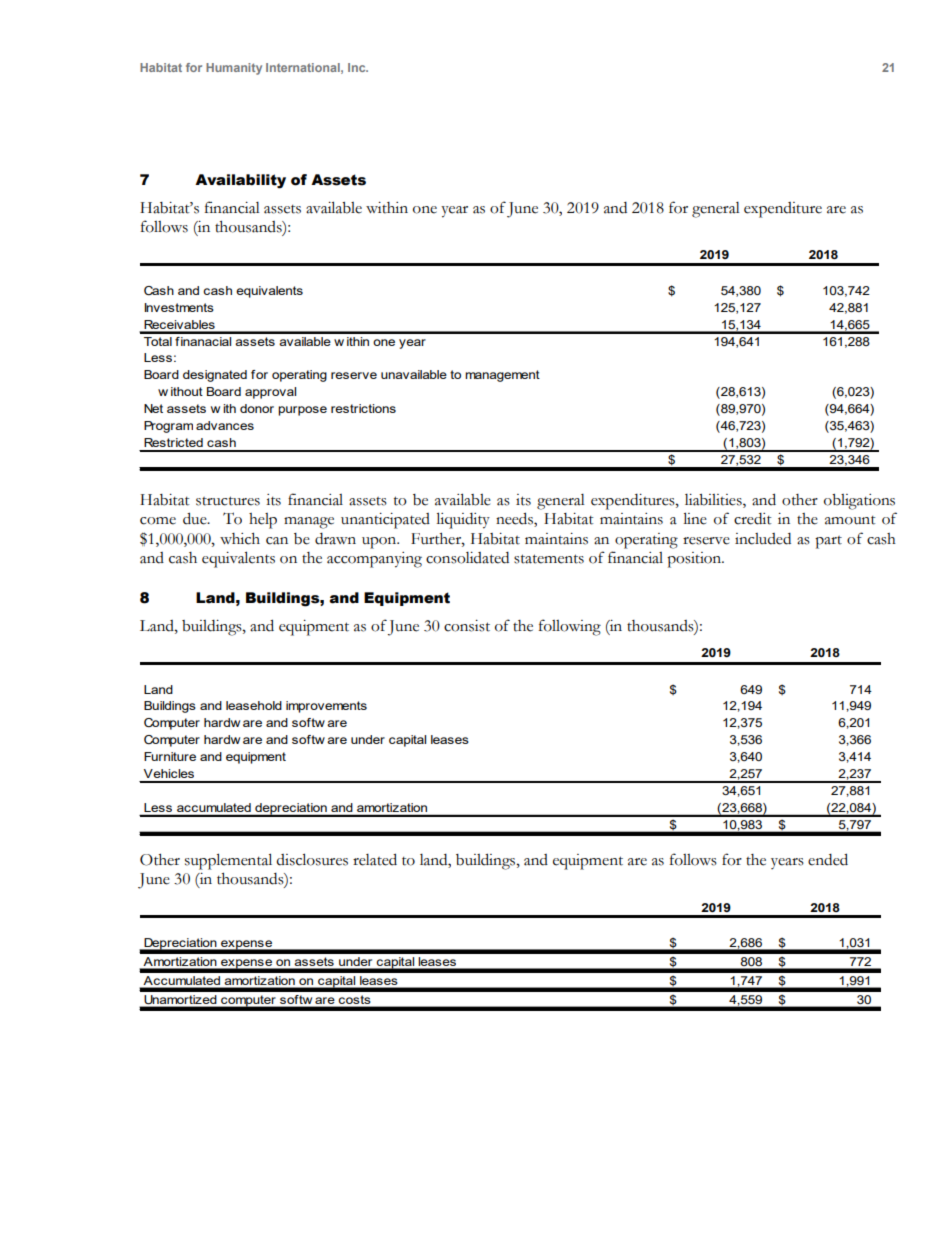 The width and height of the page is (952, 1233). I want to click on designated, so click(215, 376).
